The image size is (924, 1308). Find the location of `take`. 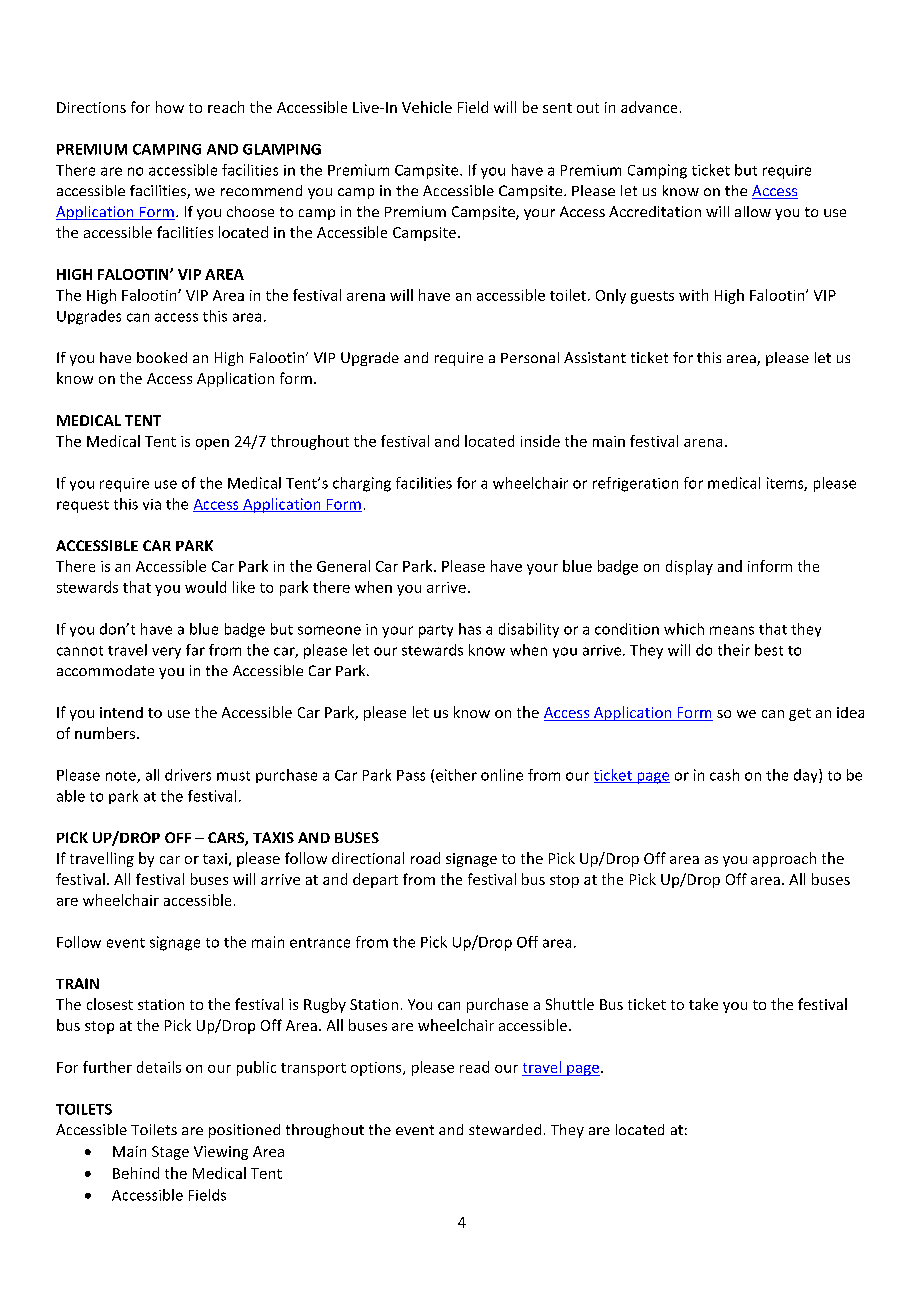

take is located at coordinates (703, 1004).
